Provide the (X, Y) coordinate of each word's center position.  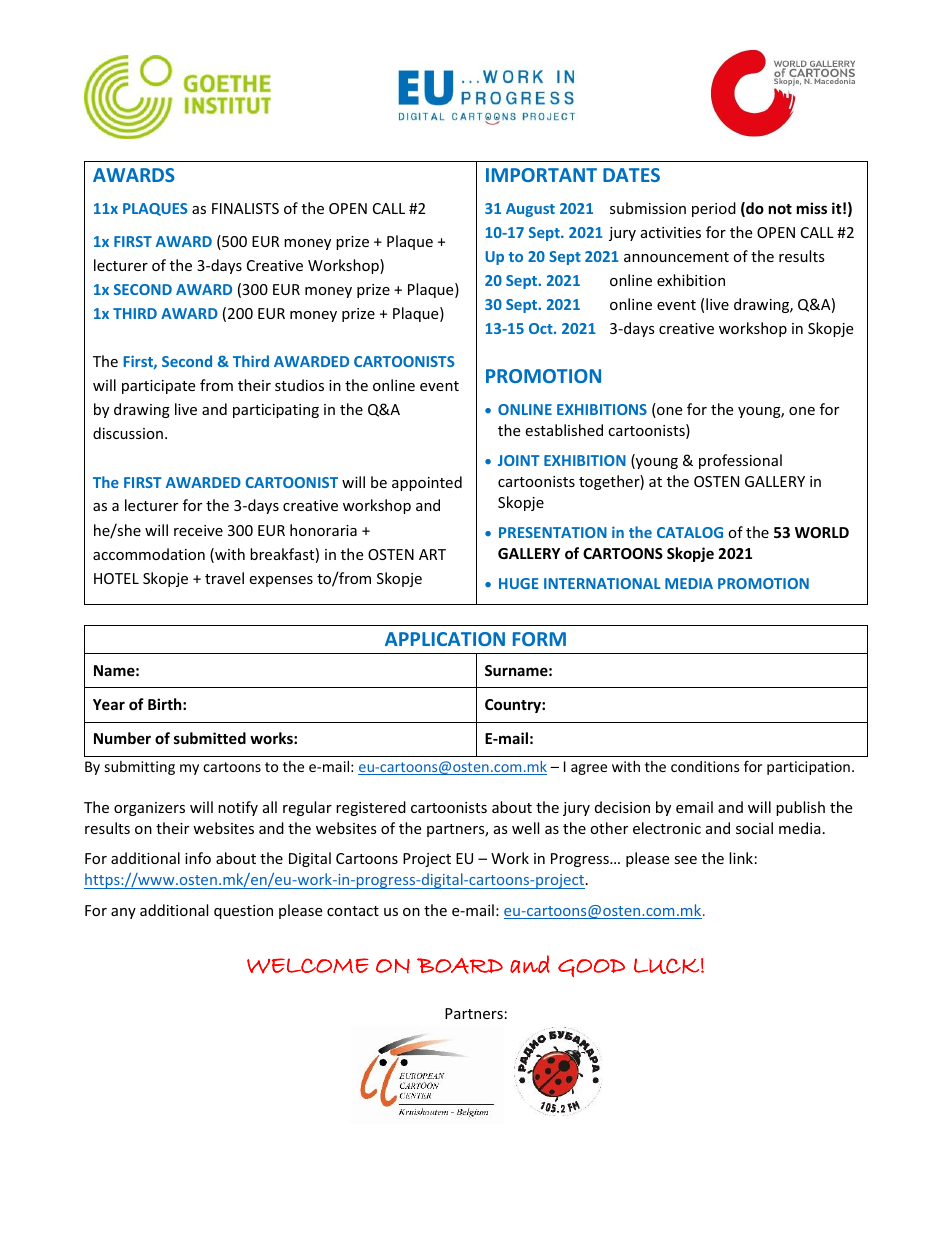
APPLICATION (445, 639)
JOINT (519, 460)
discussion (128, 433)
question (243, 912)
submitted (210, 738)
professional (740, 461)
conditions (705, 766)
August (530, 210)
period (714, 209)
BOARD (460, 966)
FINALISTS (245, 208)
